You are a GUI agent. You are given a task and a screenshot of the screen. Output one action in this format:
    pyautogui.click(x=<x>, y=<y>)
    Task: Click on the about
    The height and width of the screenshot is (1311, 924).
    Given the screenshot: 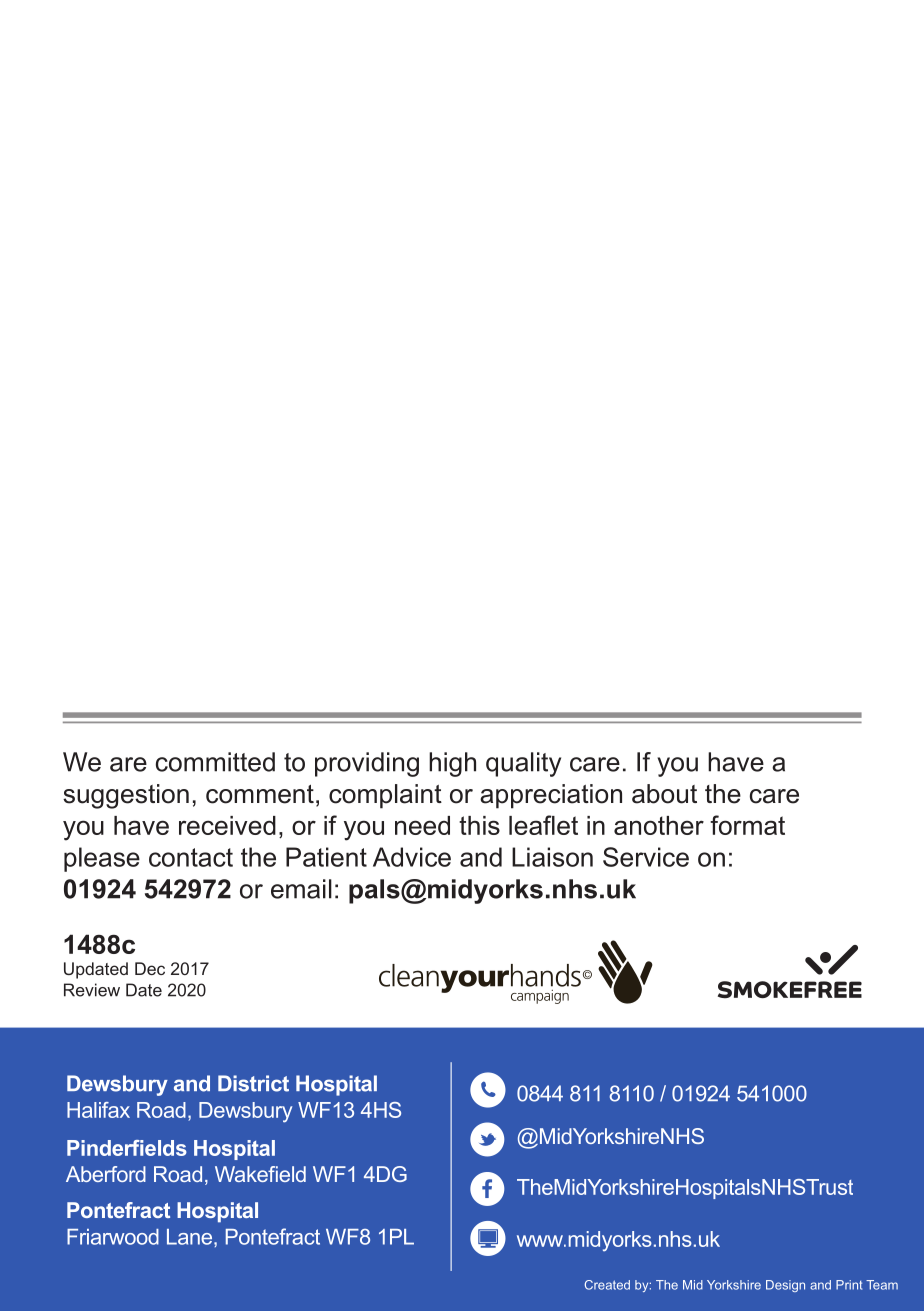 What is the action you would take?
    pyautogui.click(x=664, y=794)
